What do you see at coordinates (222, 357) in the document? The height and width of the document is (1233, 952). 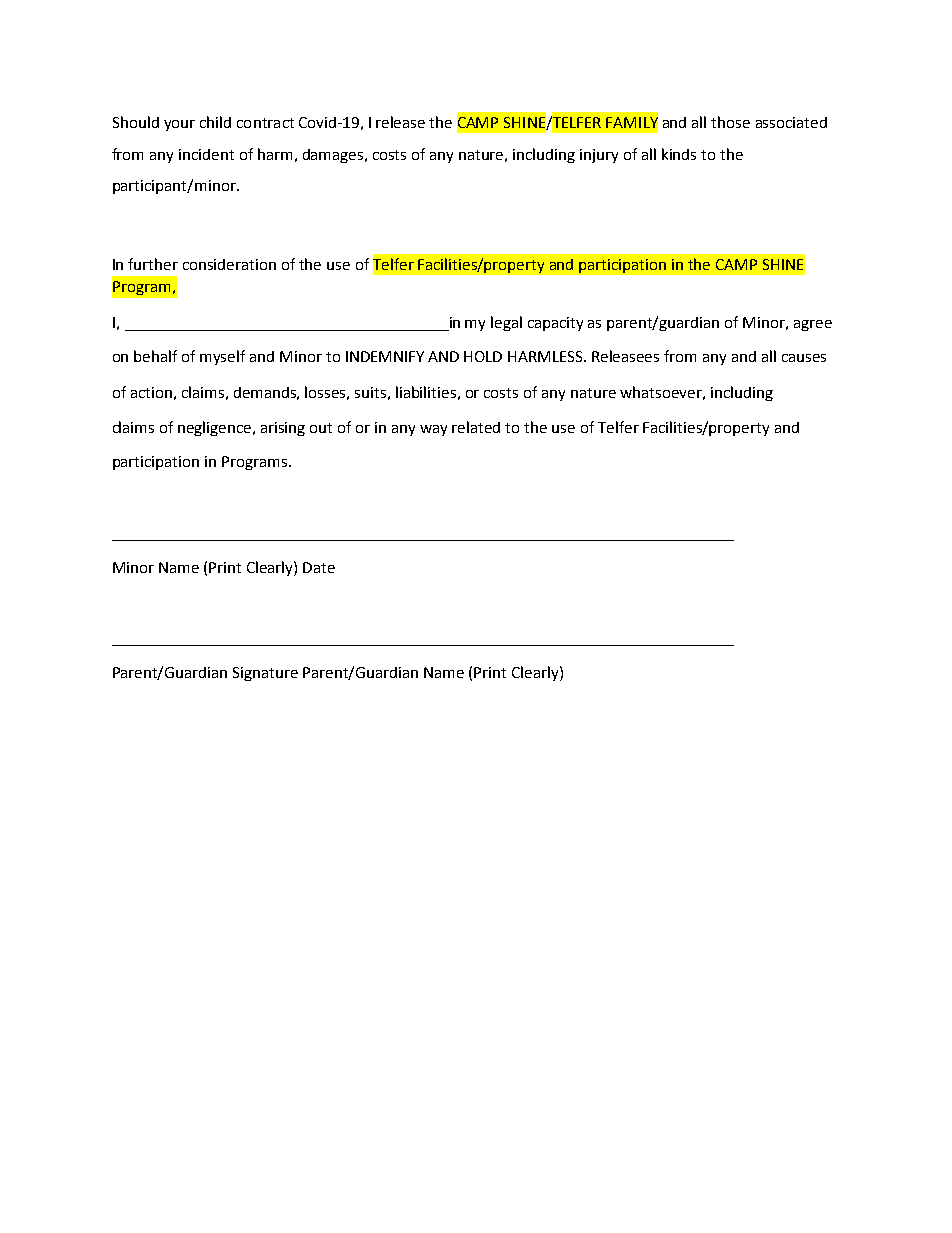 I see `myself` at bounding box center [222, 357].
